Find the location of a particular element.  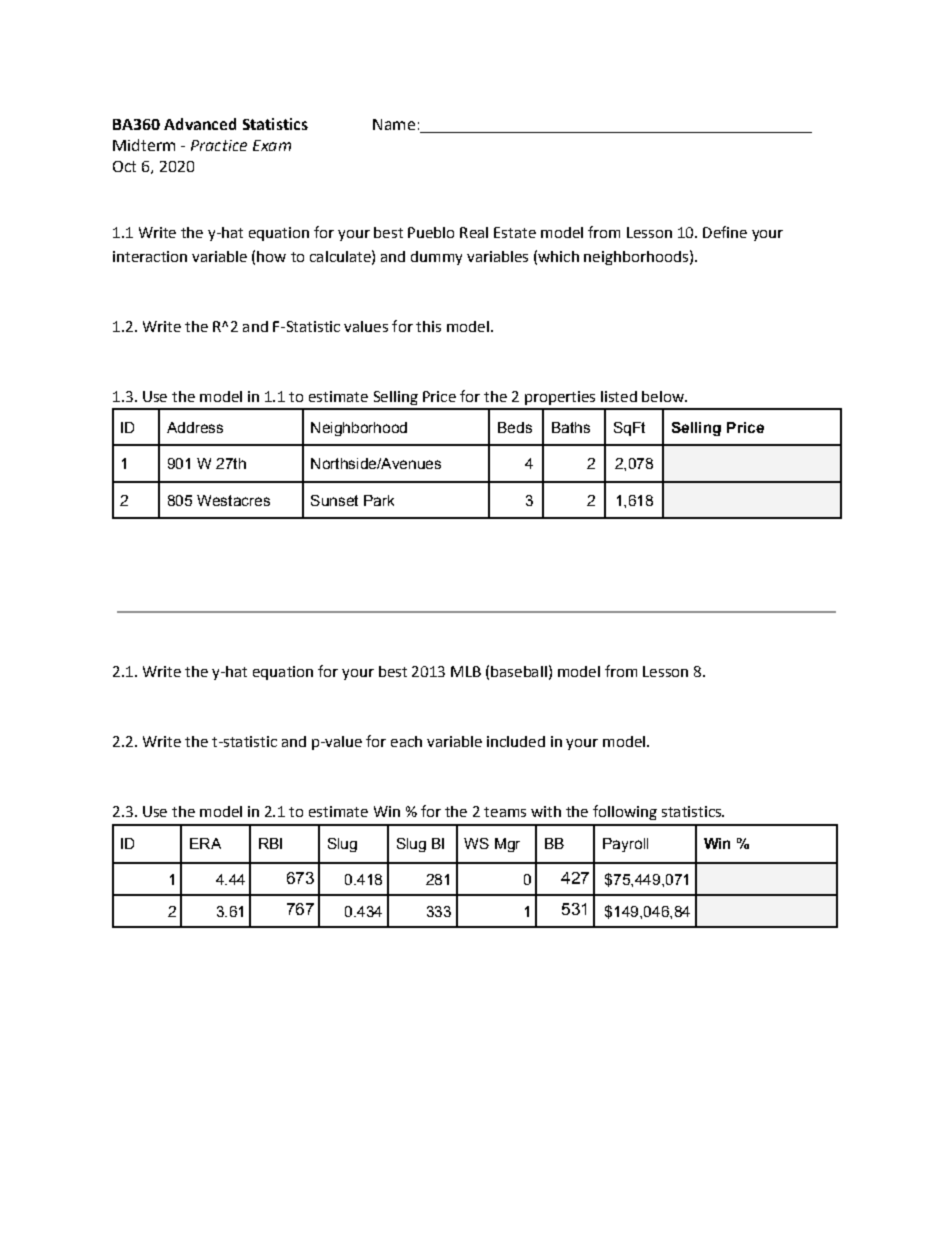

teams is located at coordinates (505, 812).
